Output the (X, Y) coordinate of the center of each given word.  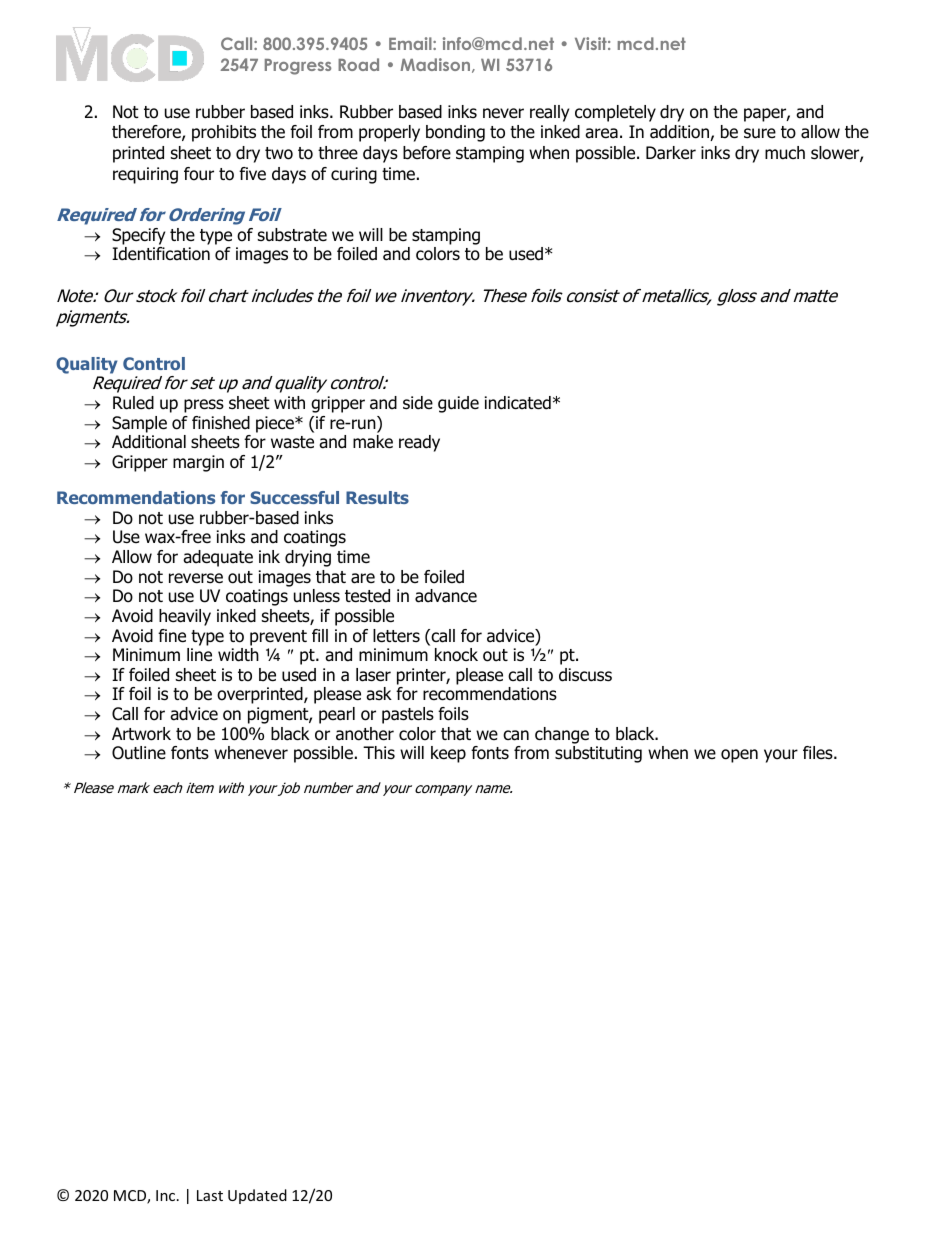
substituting (598, 754)
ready (419, 443)
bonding (455, 133)
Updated (257, 1196)
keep (448, 754)
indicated (518, 403)
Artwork (141, 734)
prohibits (224, 133)
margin (198, 463)
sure (760, 133)
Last (210, 1195)
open (739, 756)
